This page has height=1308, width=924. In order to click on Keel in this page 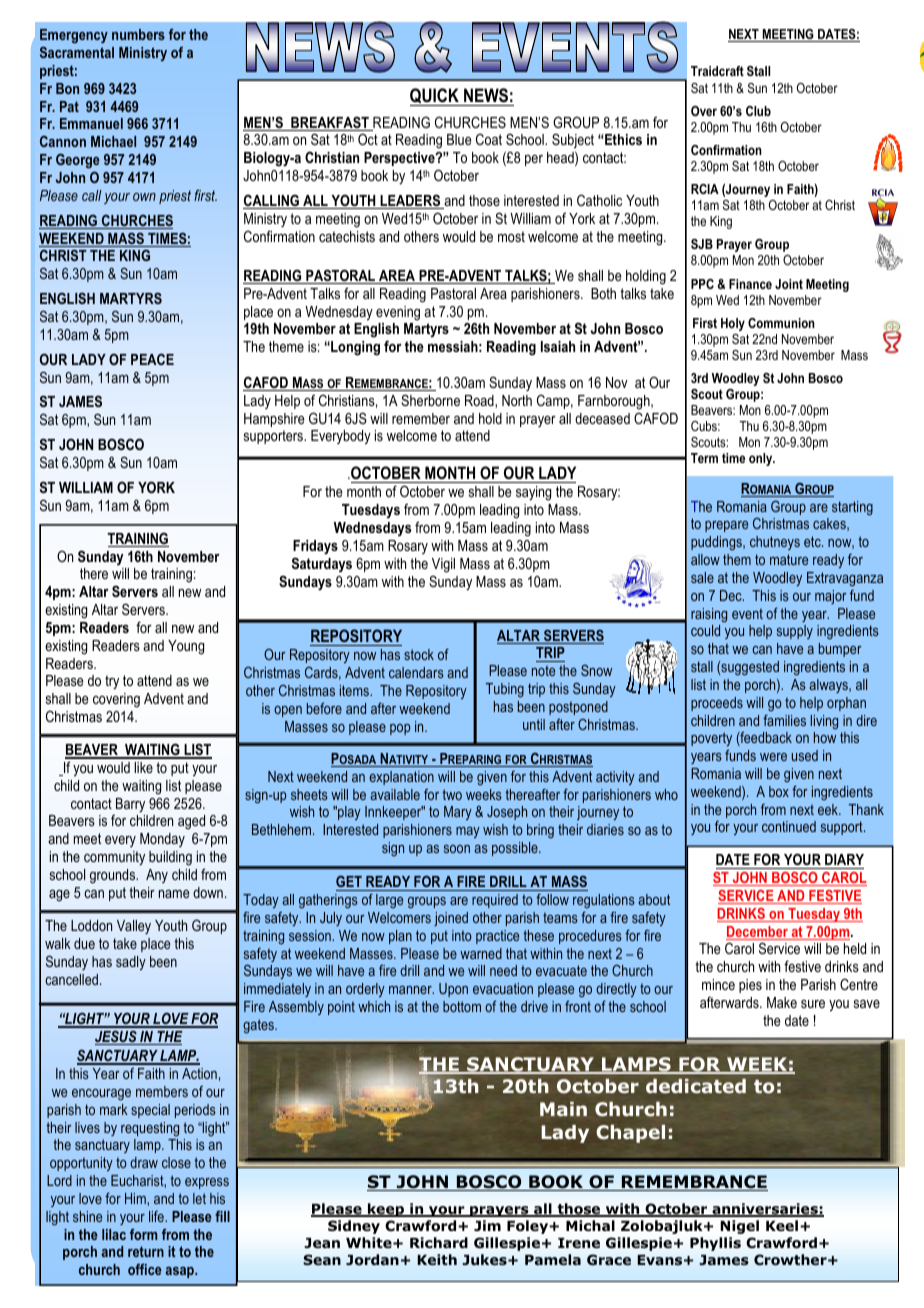, I will do `click(783, 1225)`.
